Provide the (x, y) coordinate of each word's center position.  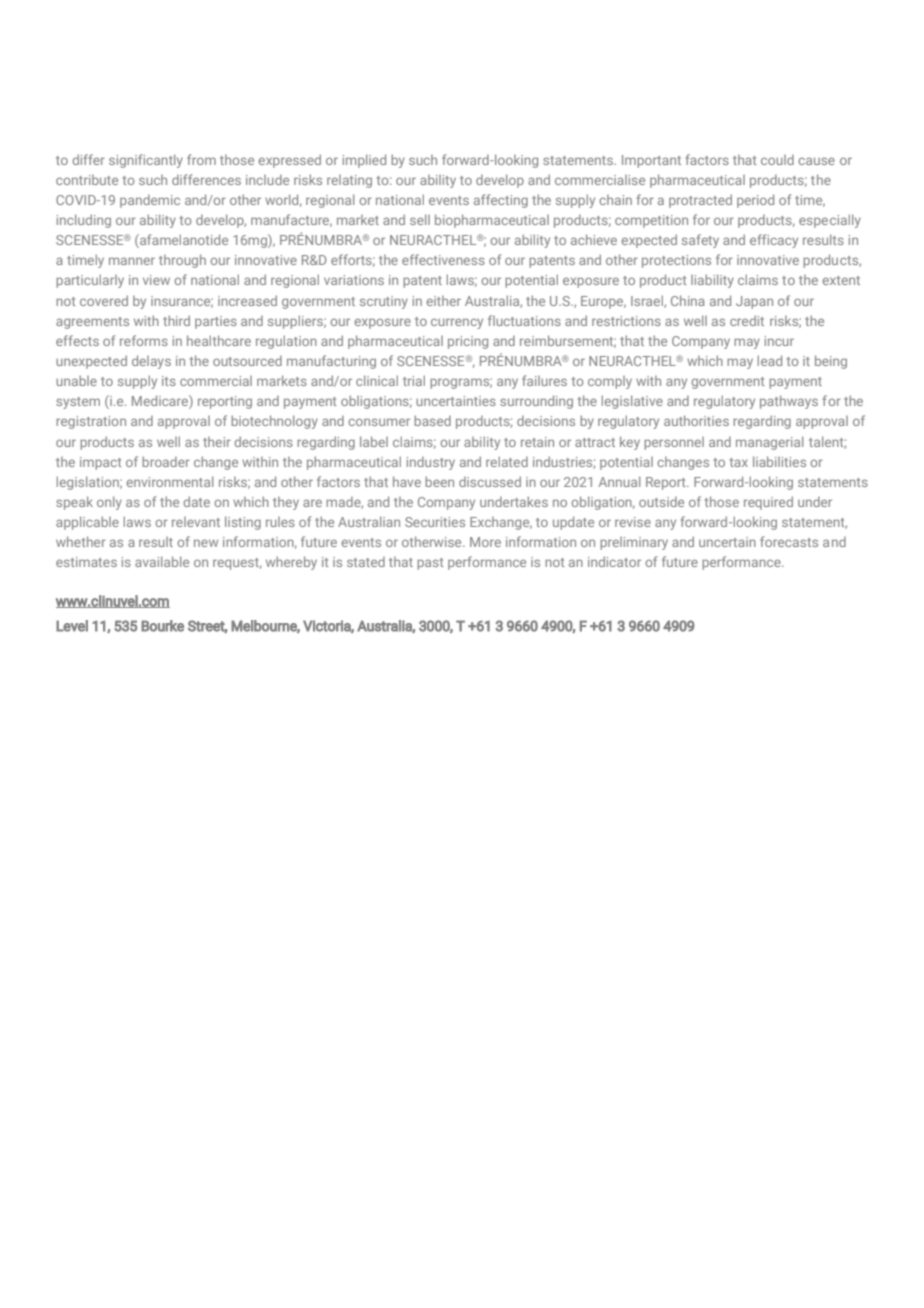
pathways (789, 402)
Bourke (162, 626)
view (156, 280)
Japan (754, 302)
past (430, 564)
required (768, 503)
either (443, 301)
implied (364, 161)
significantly (146, 161)
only (109, 503)
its (169, 381)
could (777, 160)
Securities (435, 522)
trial (414, 380)
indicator (614, 561)
